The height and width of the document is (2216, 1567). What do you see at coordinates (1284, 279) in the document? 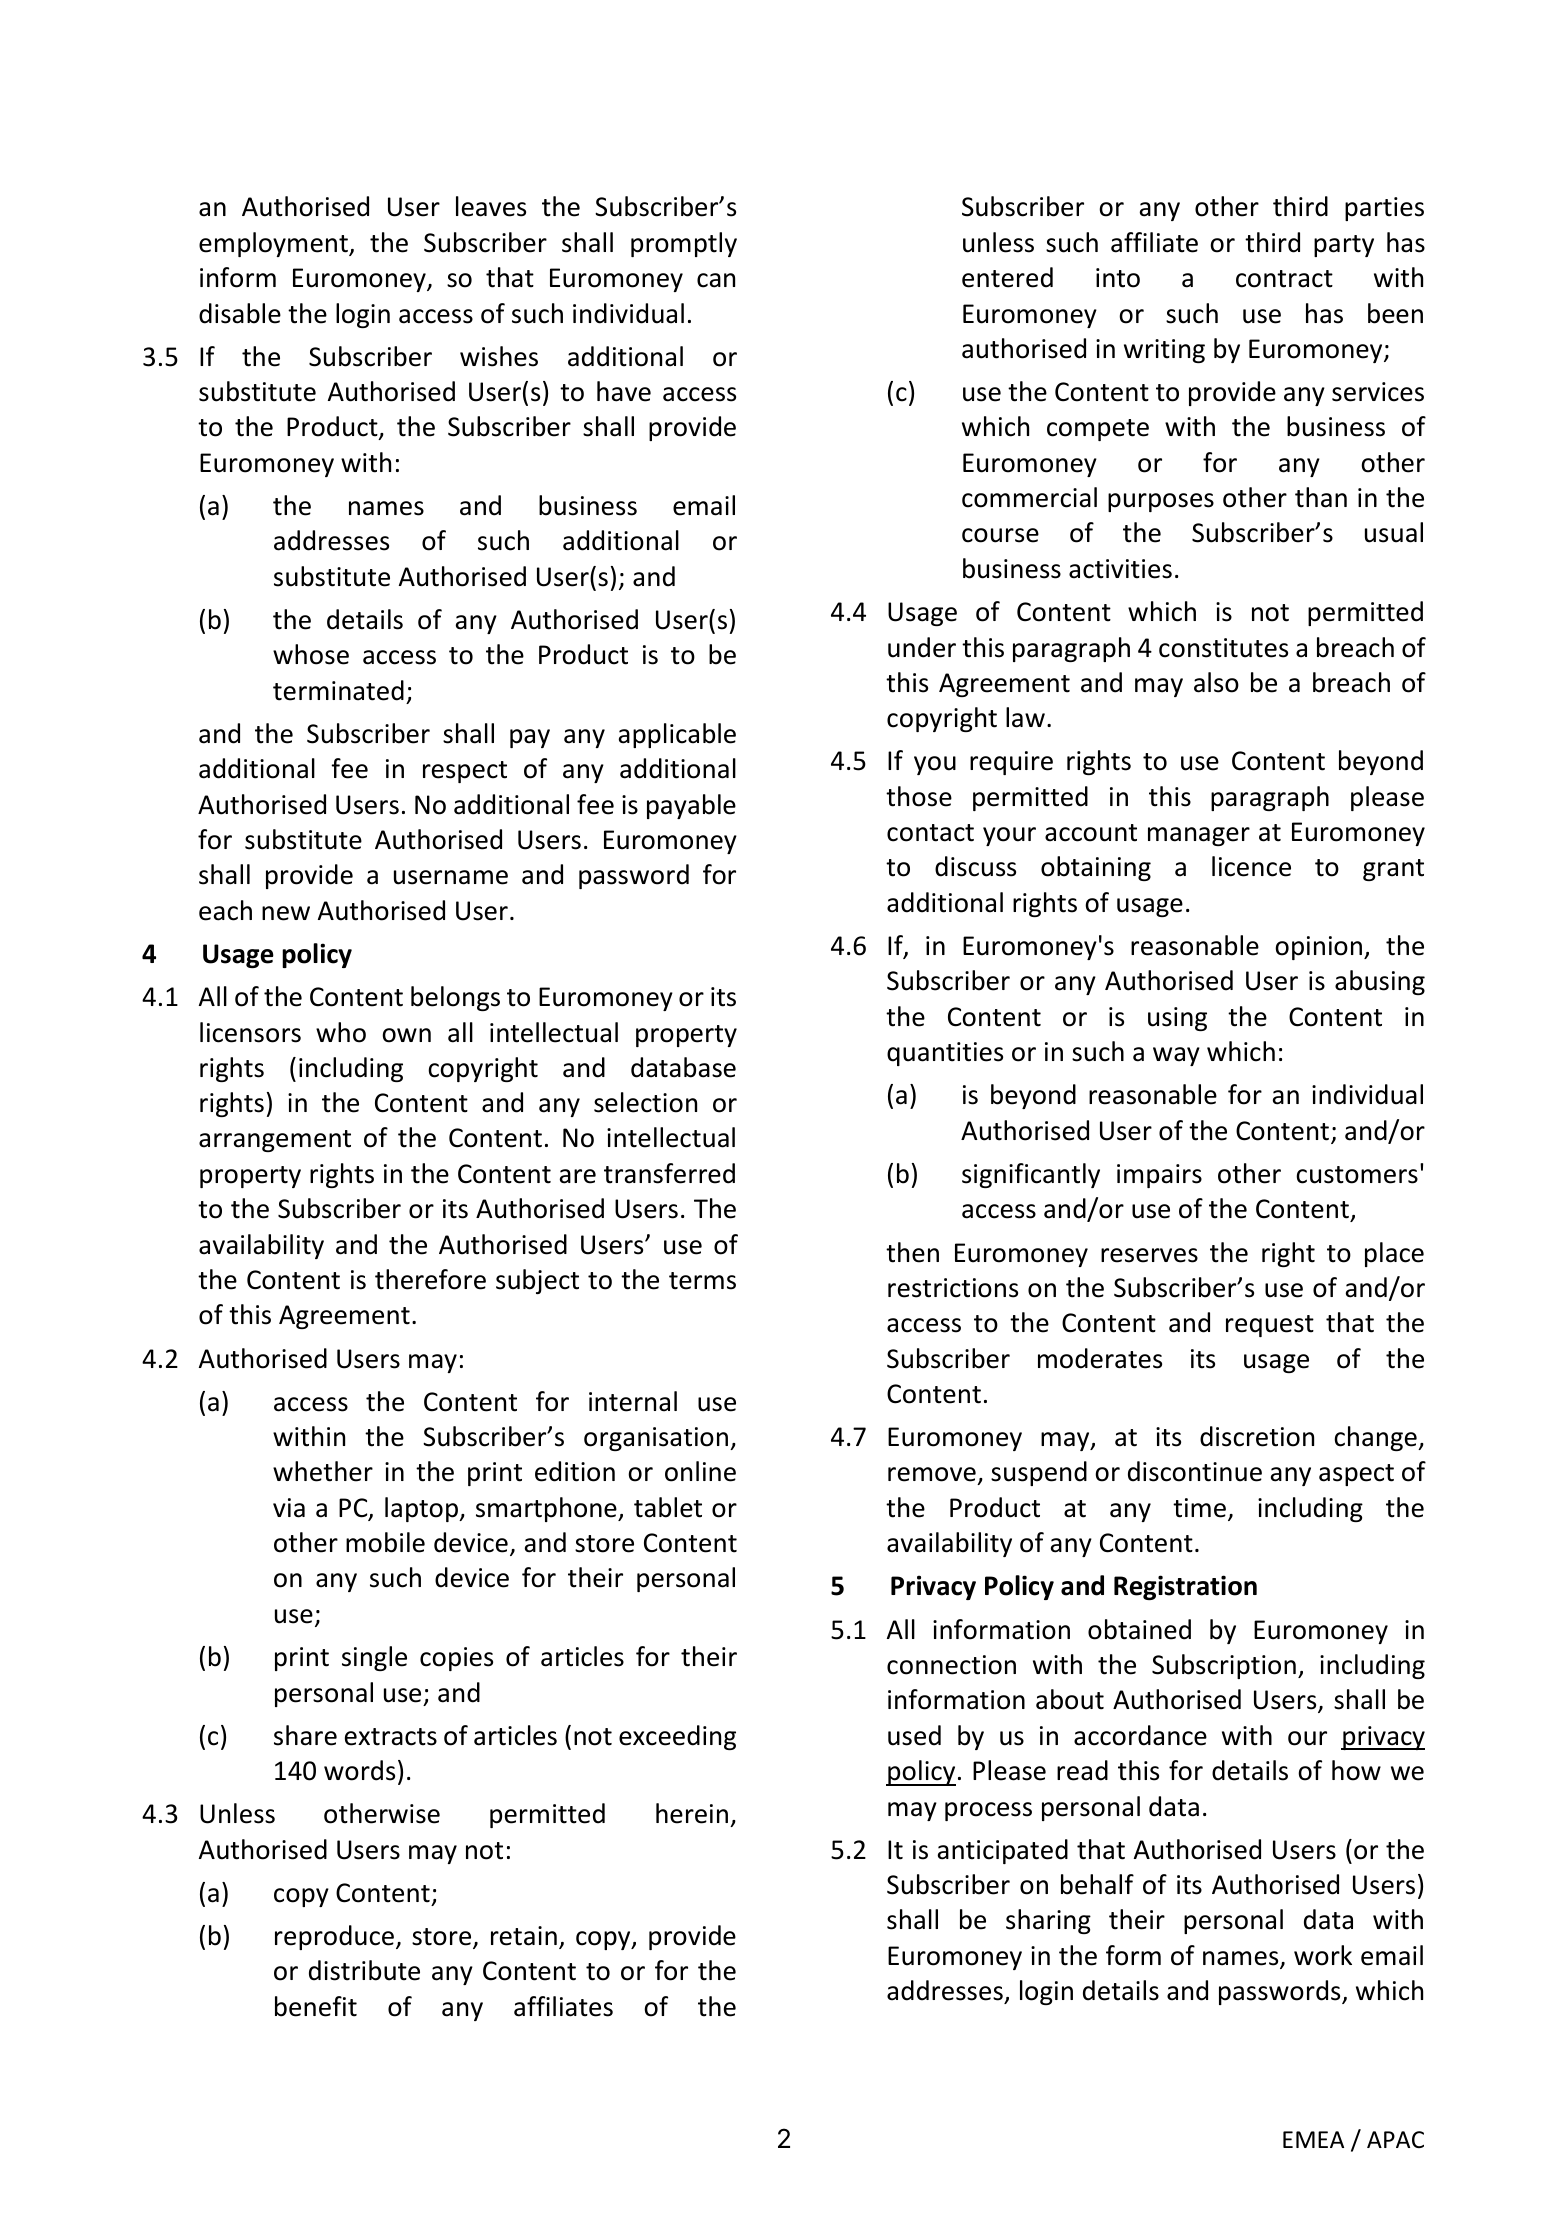
I see `contract` at bounding box center [1284, 279].
